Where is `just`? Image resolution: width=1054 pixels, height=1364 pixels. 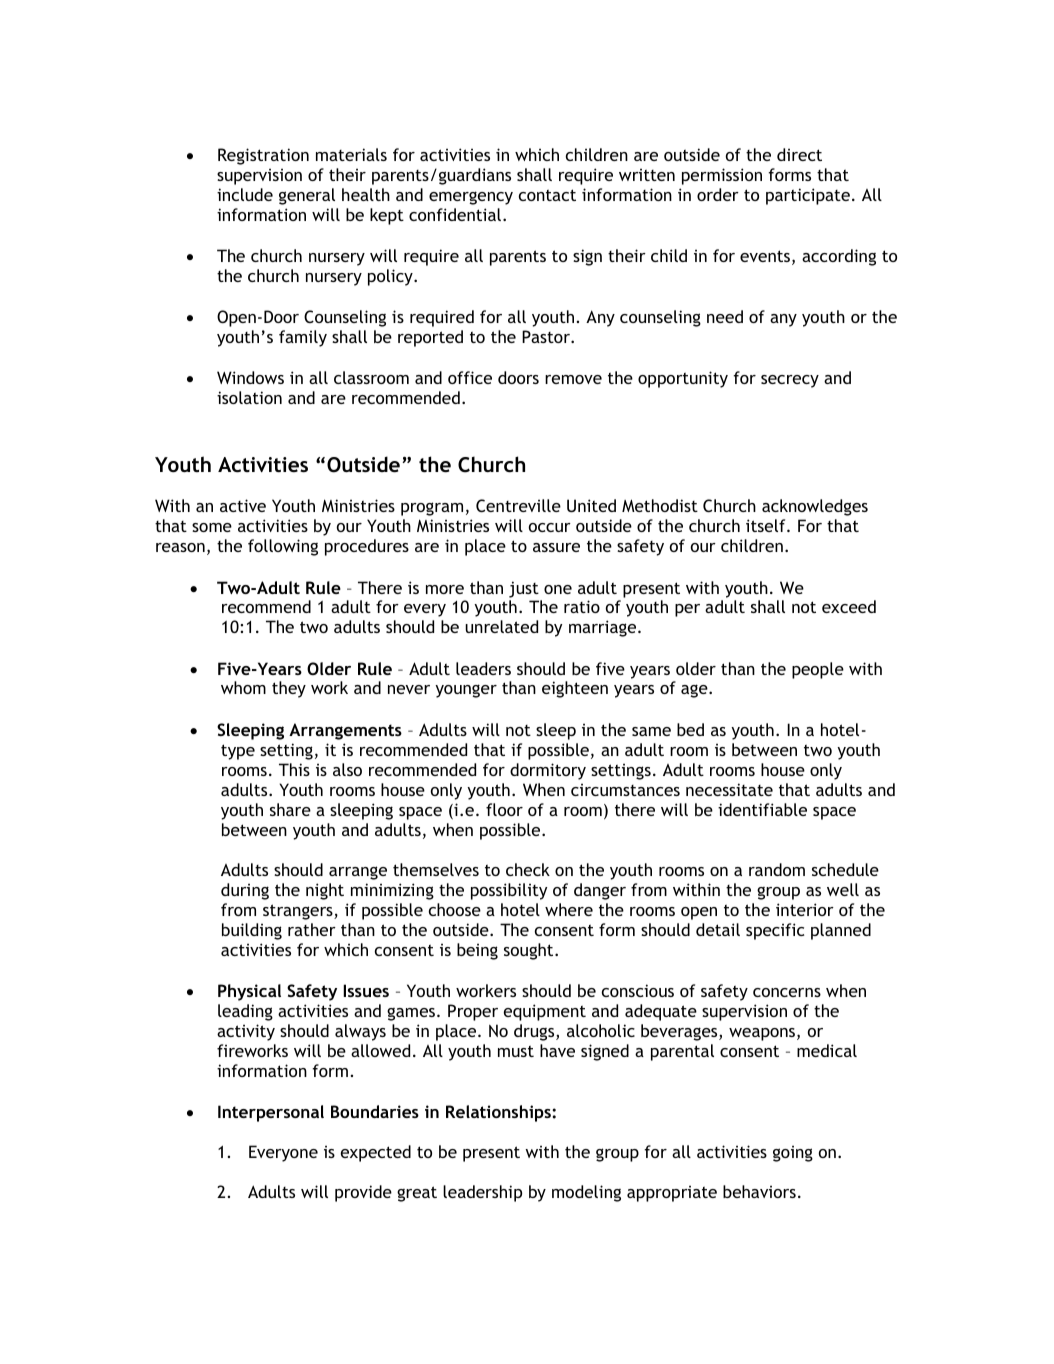 just is located at coordinates (524, 589).
